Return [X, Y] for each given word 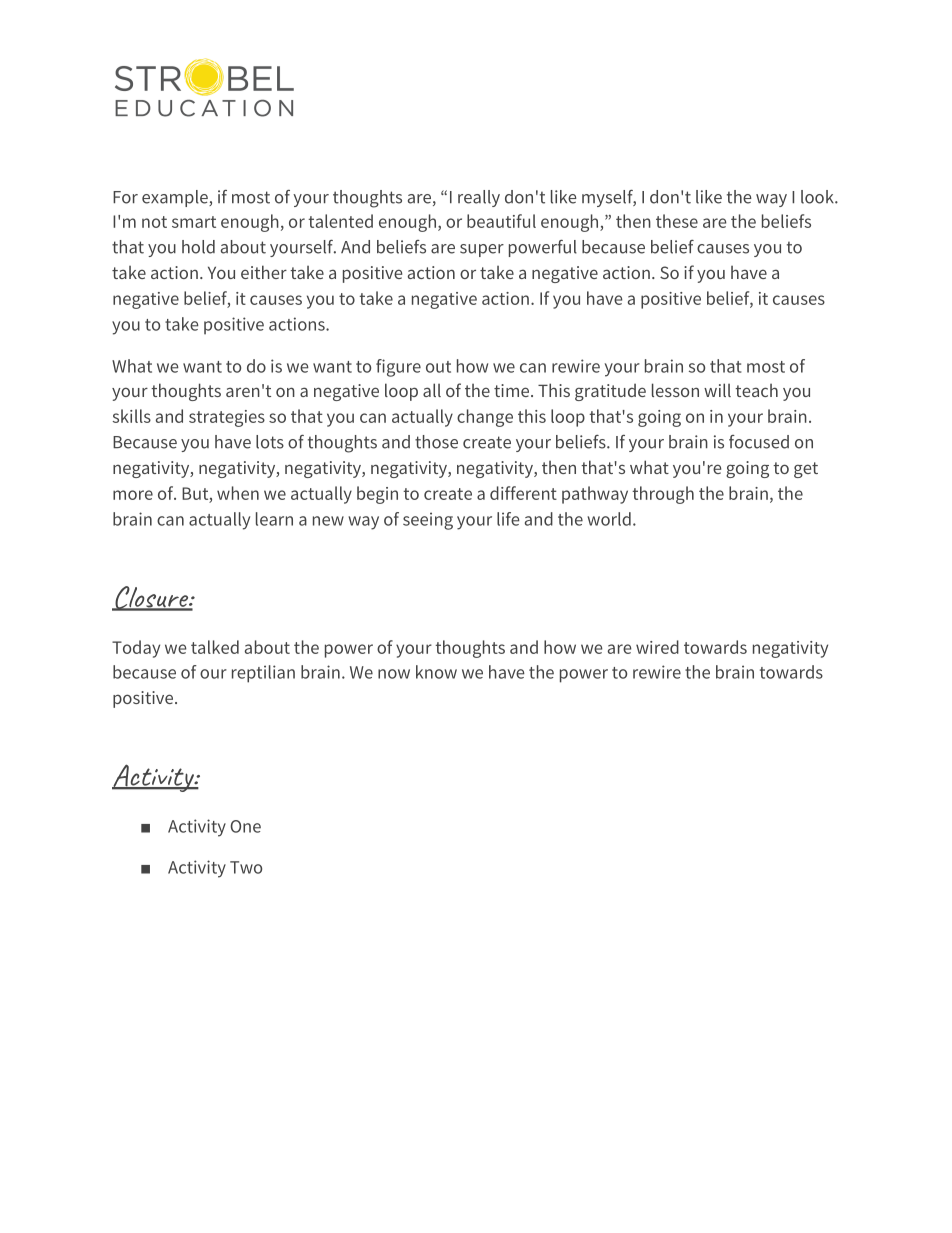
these [677, 221]
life [508, 519]
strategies [227, 418]
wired [657, 647]
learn [274, 519]
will [717, 390]
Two [246, 867]
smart [194, 222]
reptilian [263, 674]
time [511, 390]
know [436, 672]
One [245, 826]
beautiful [501, 221]
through [663, 495]
